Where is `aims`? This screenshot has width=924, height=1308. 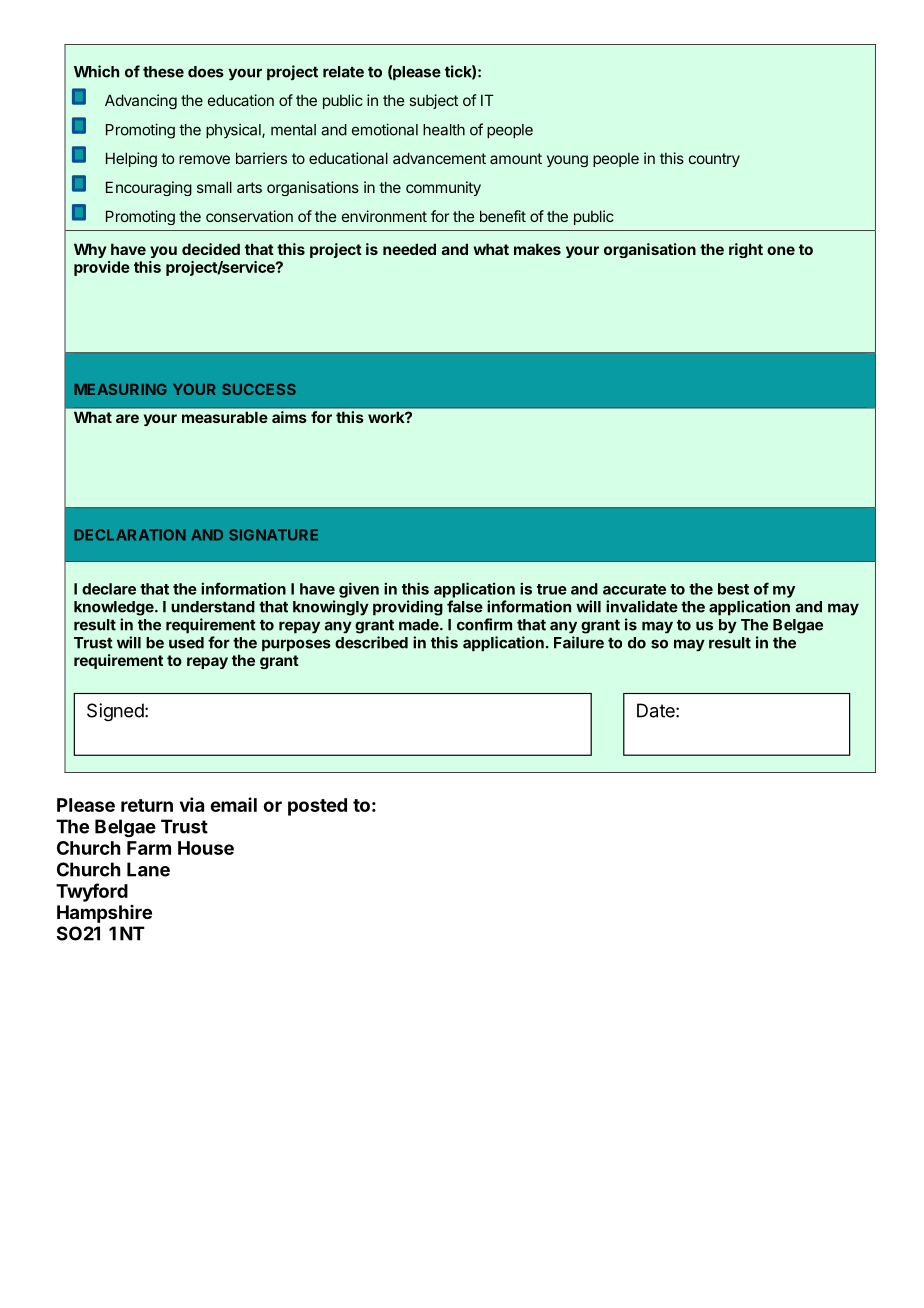 aims is located at coordinates (289, 417).
